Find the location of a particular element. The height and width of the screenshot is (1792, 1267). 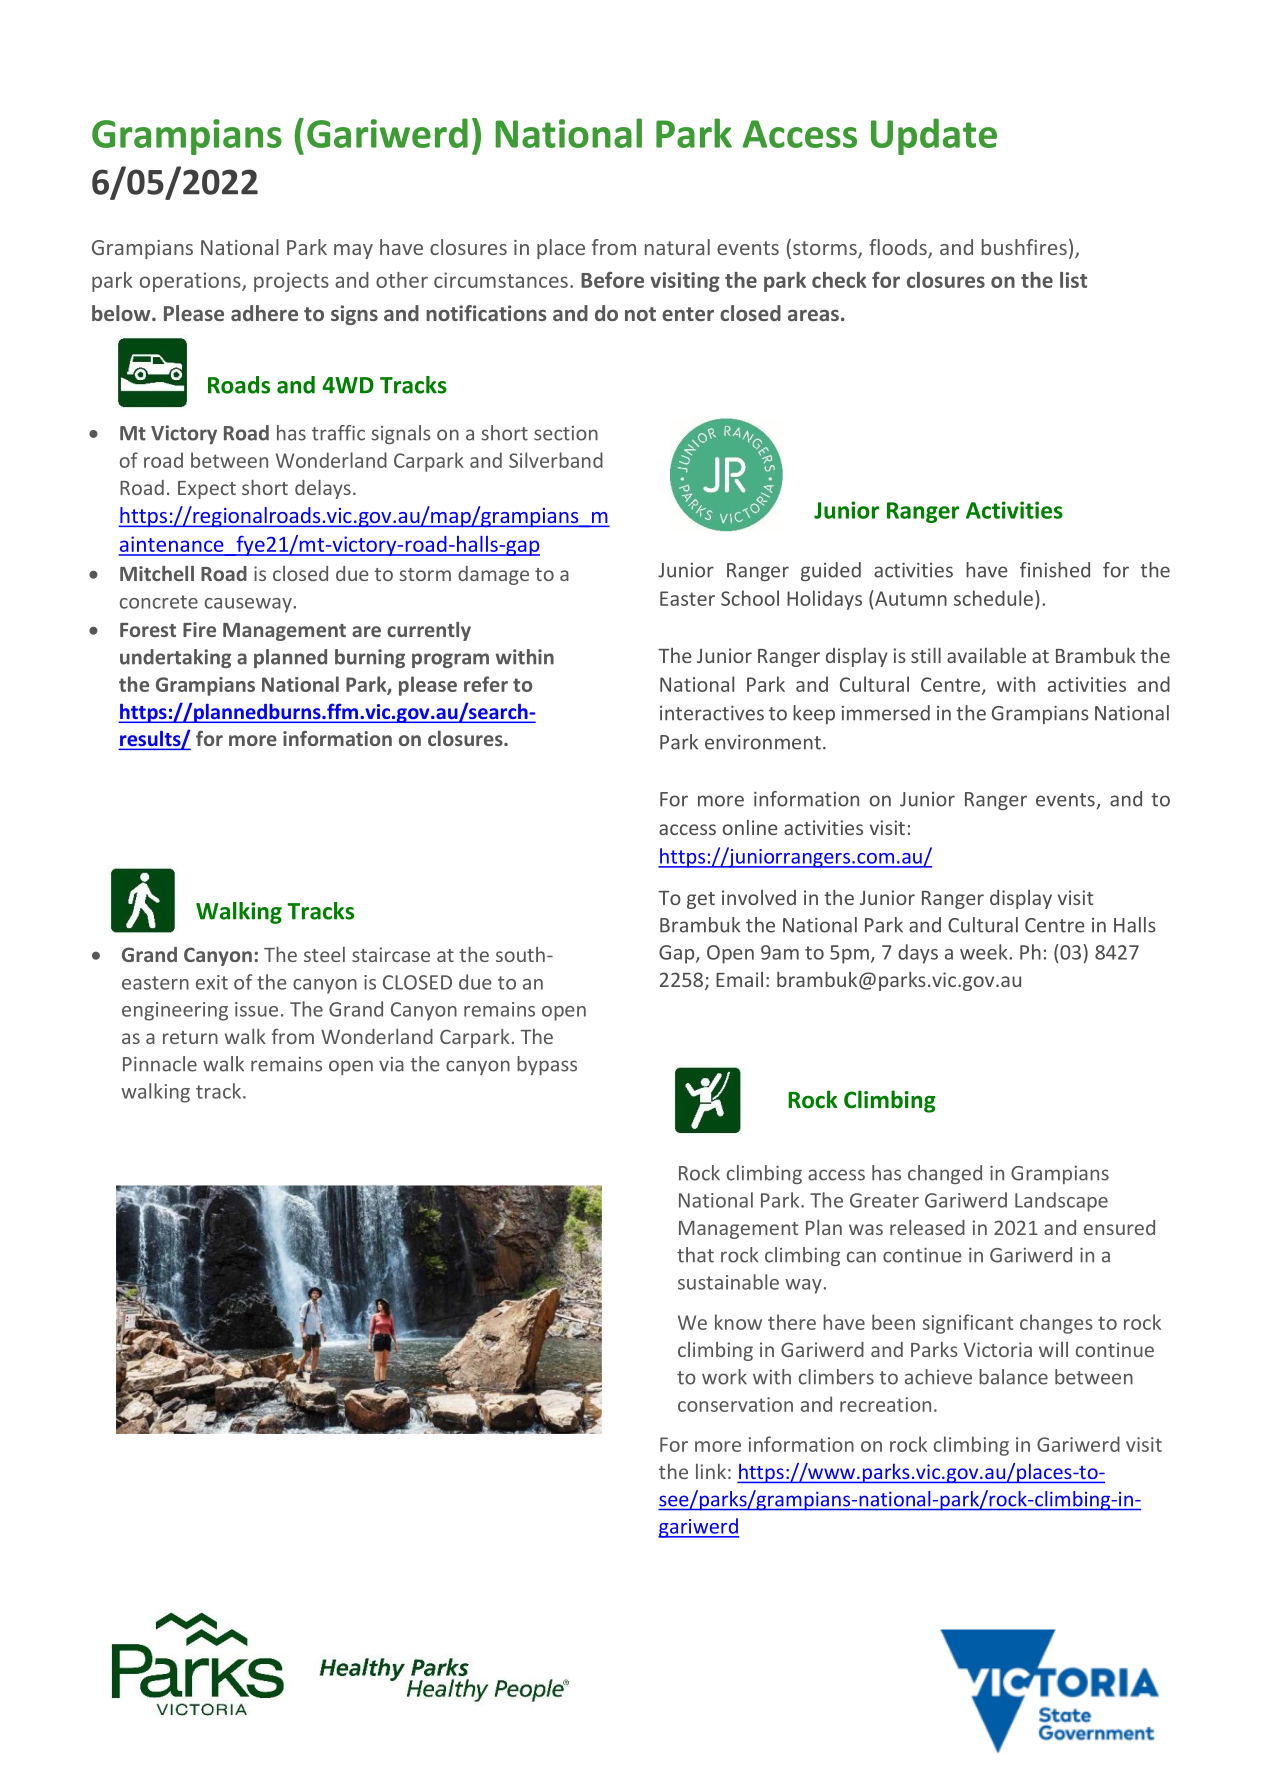

immersed is located at coordinates (886, 713).
